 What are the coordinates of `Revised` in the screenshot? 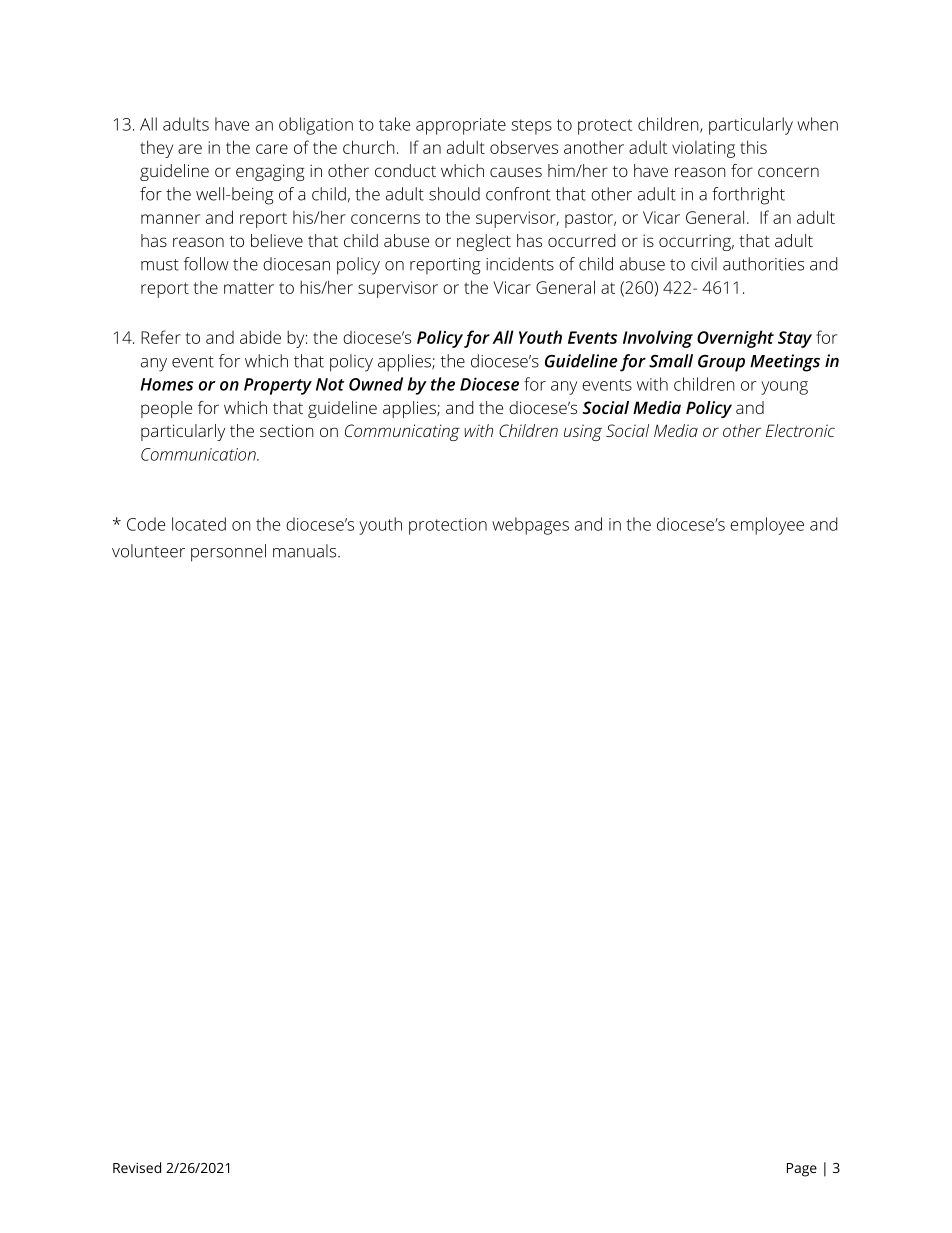 It's located at (137, 1167).
